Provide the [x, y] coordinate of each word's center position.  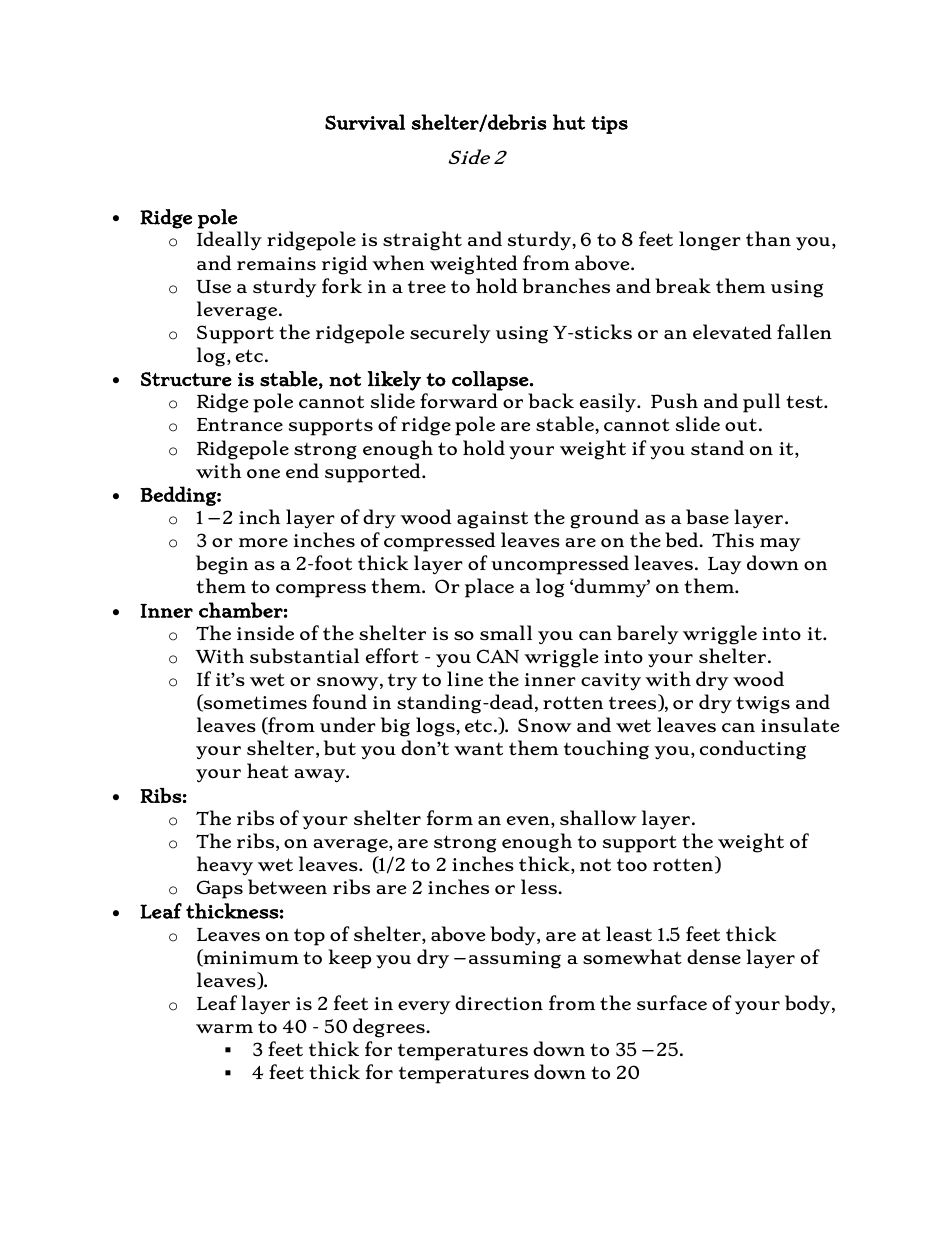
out [741, 424]
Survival [365, 122]
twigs [763, 705]
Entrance [240, 424]
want [478, 748]
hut [569, 122]
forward [459, 400]
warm [224, 1028]
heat [268, 770]
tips [609, 125]
